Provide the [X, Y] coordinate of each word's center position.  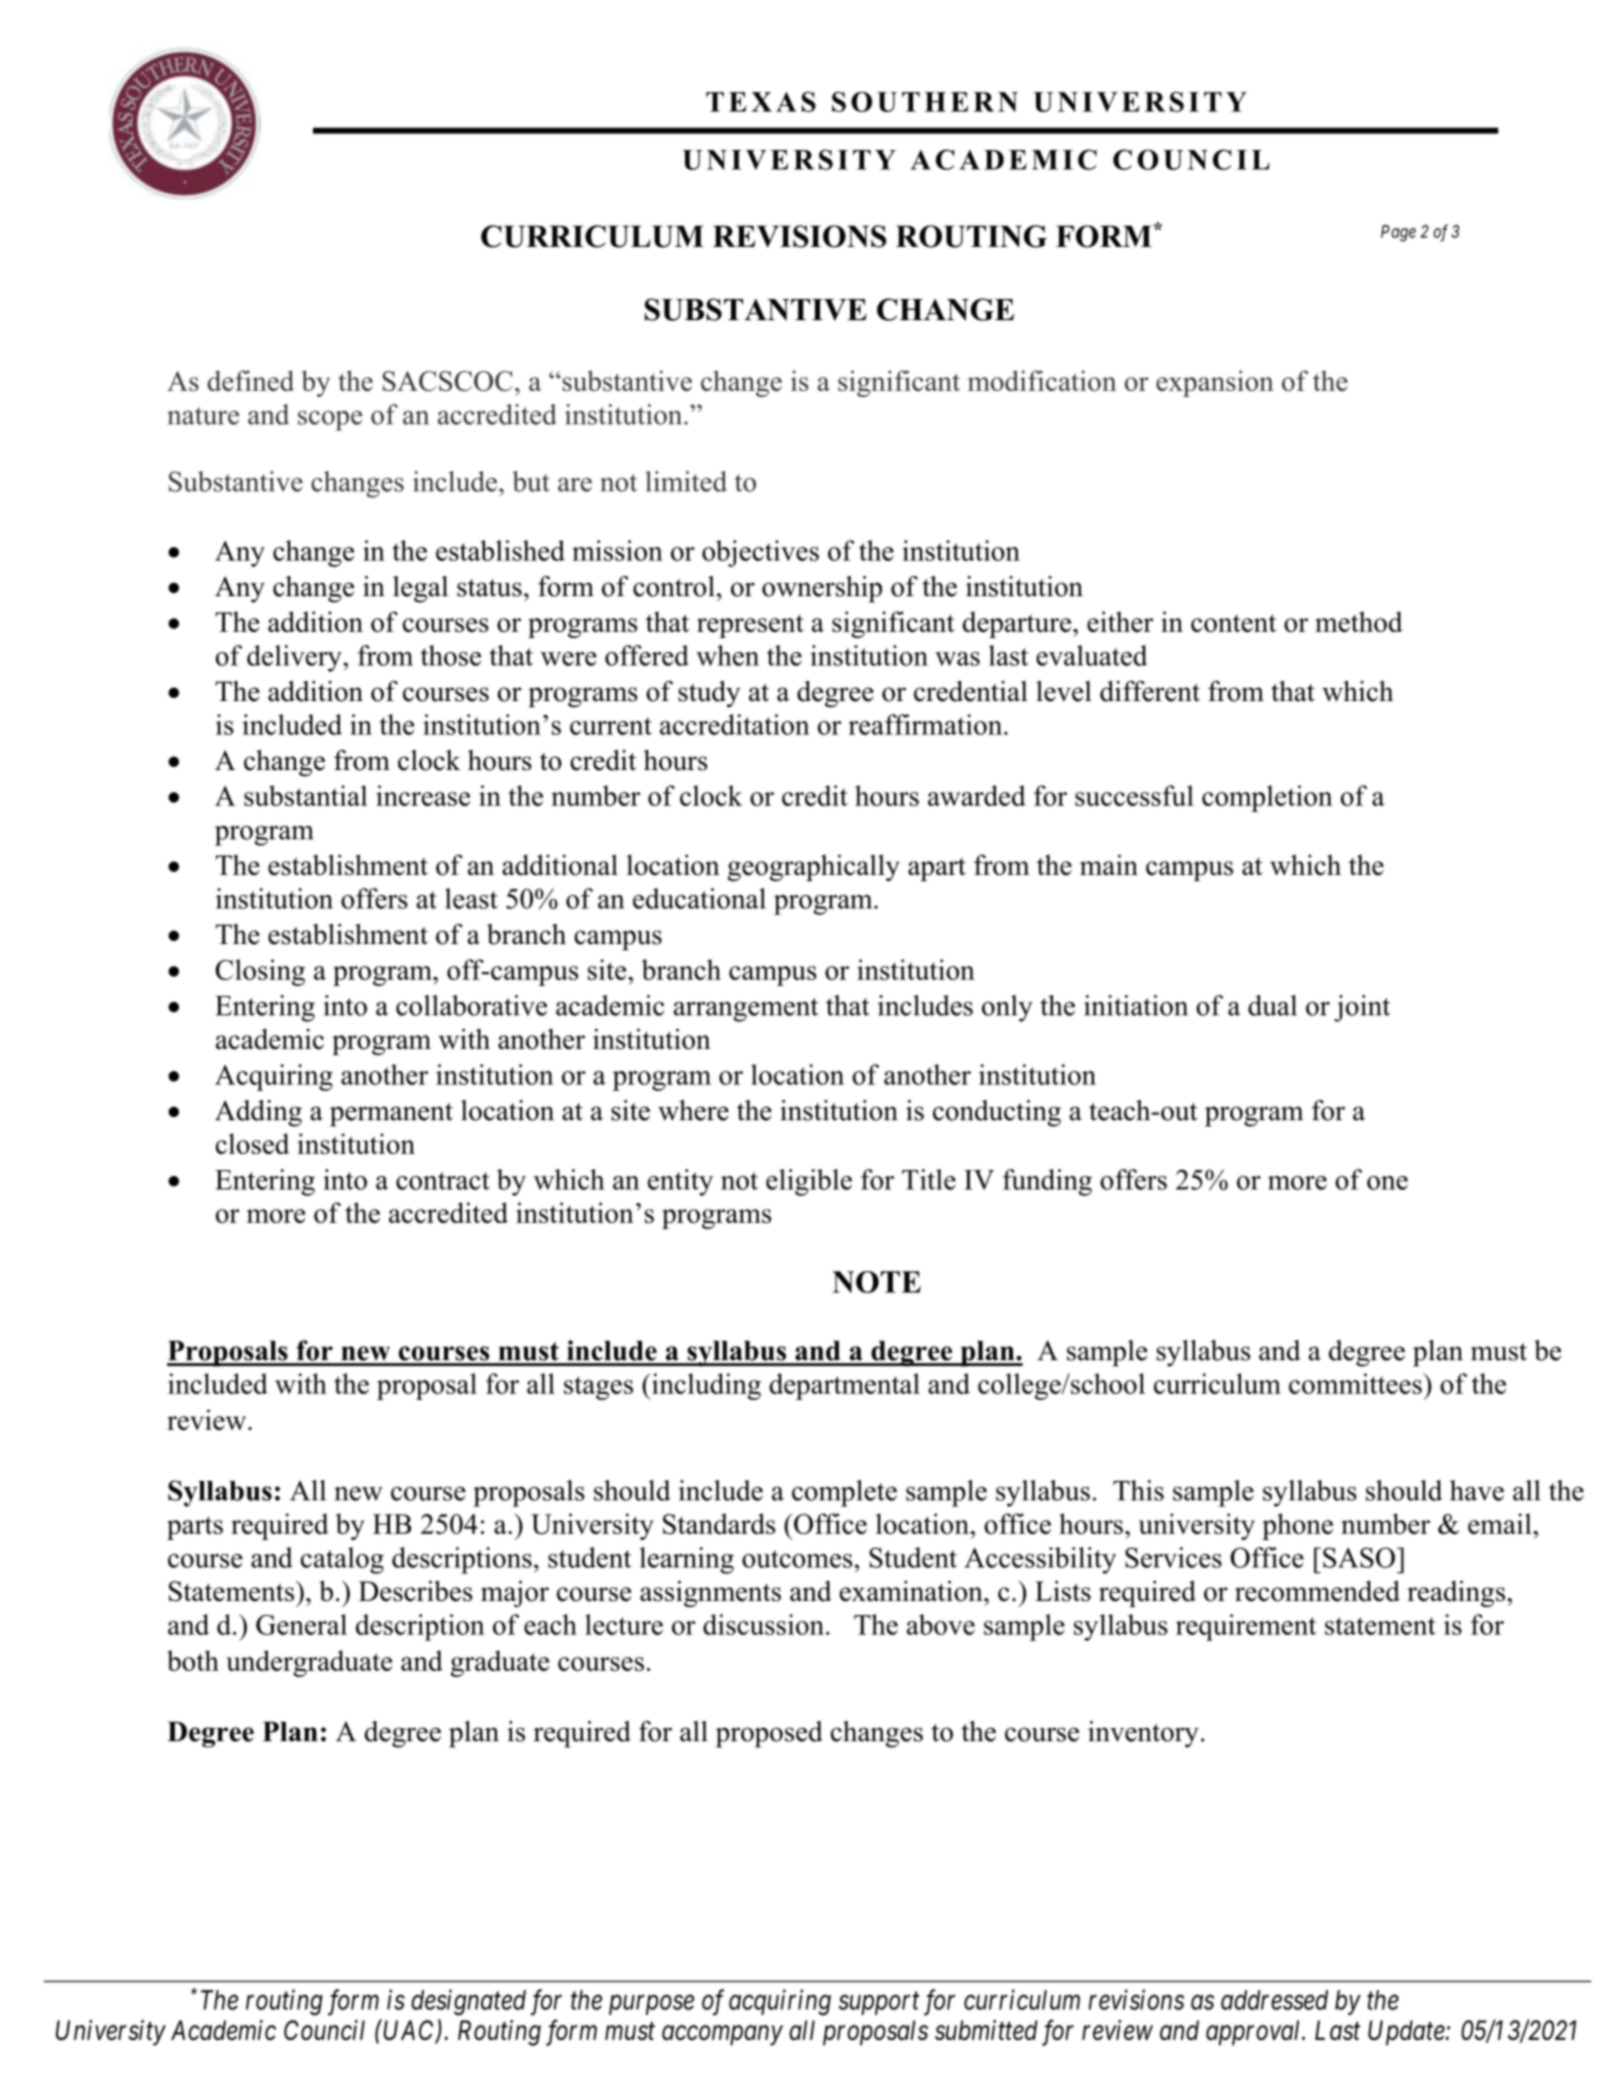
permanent [391, 1115]
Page [1398, 233]
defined [250, 380]
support [879, 2004]
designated [468, 2002]
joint [1362, 1008]
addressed [1274, 2000]
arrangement [746, 1010]
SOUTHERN [925, 101]
